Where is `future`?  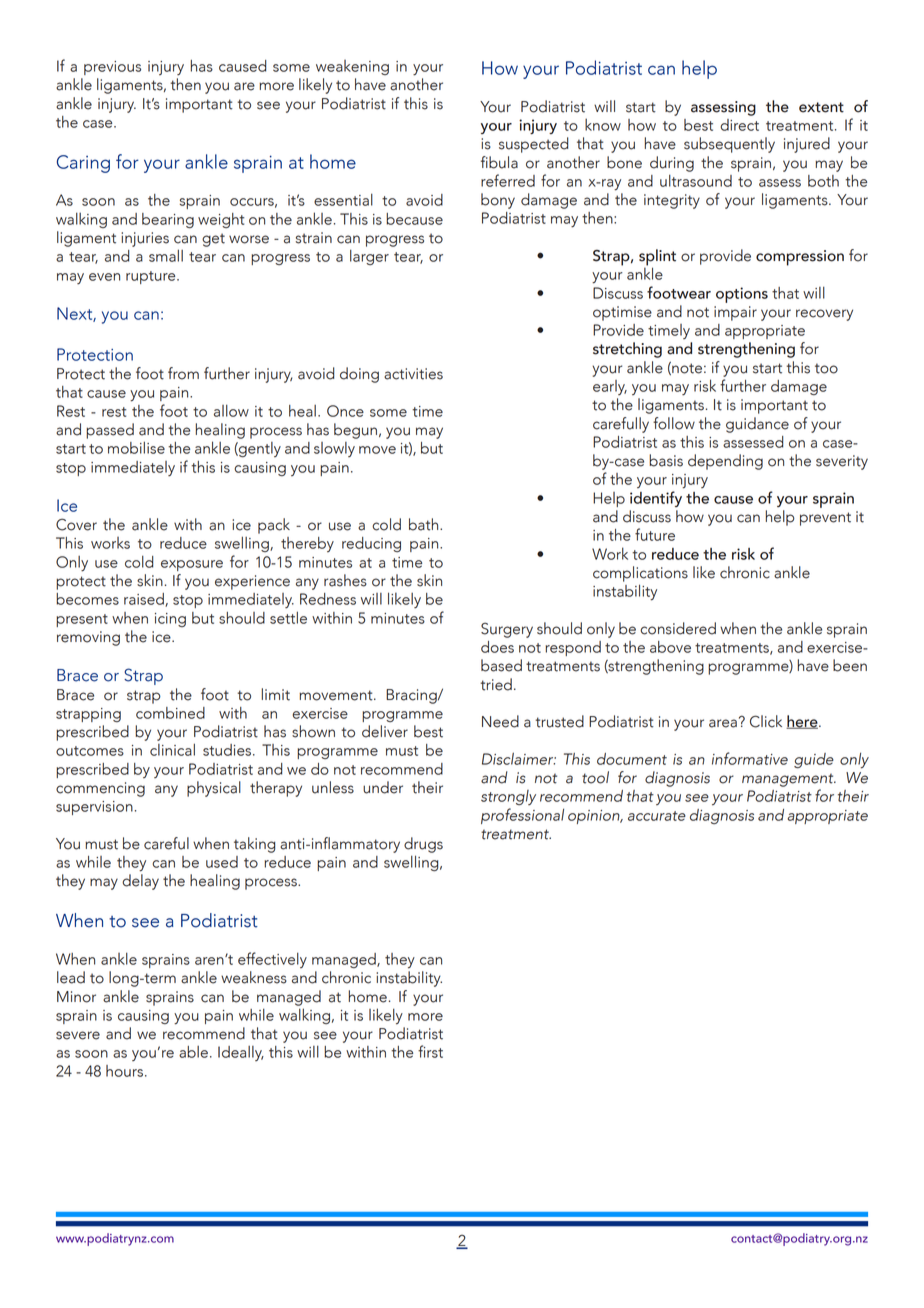
future is located at coordinates (655, 534).
